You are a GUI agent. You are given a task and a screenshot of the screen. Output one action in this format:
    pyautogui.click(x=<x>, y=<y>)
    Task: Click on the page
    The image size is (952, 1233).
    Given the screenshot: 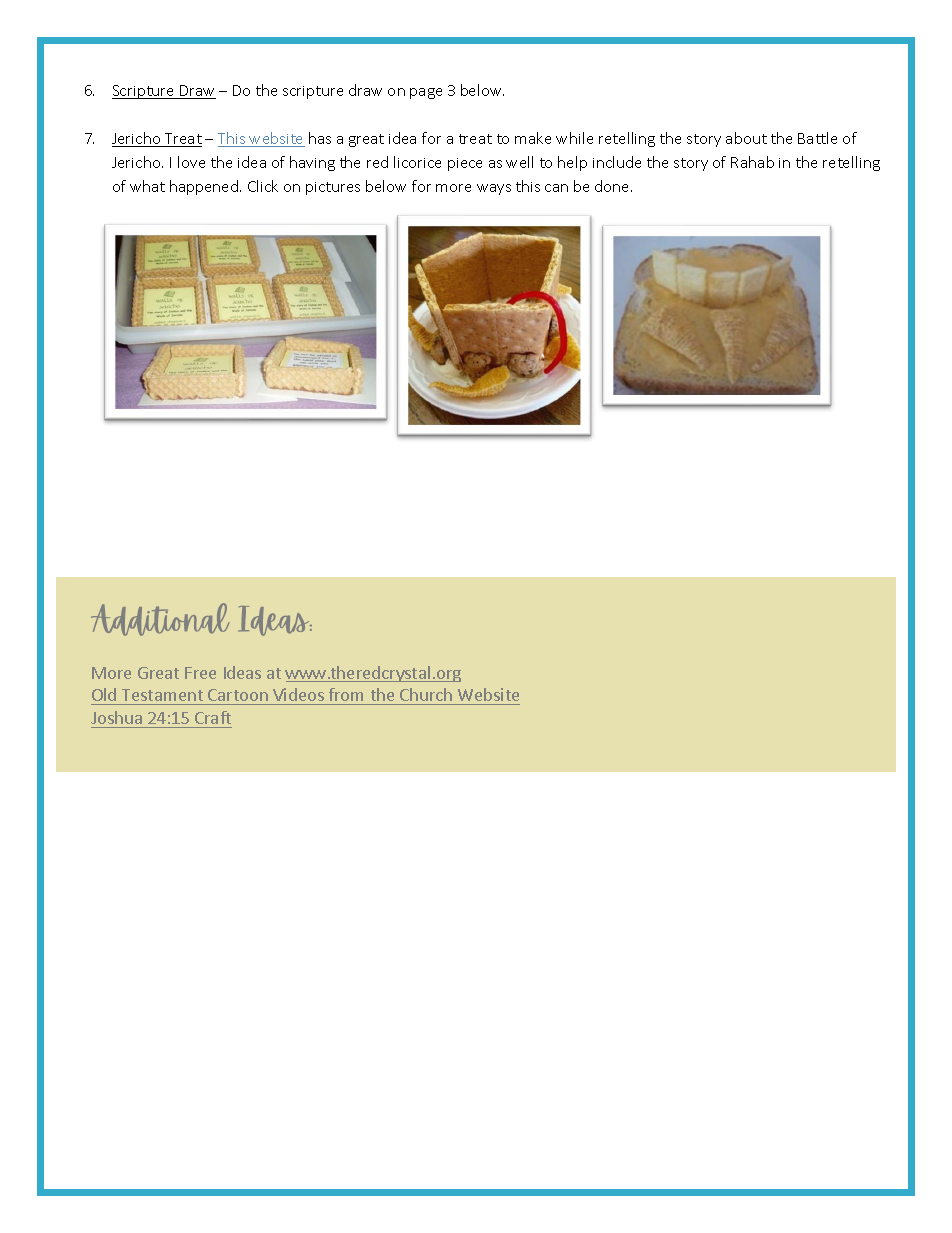 What is the action you would take?
    pyautogui.click(x=426, y=93)
